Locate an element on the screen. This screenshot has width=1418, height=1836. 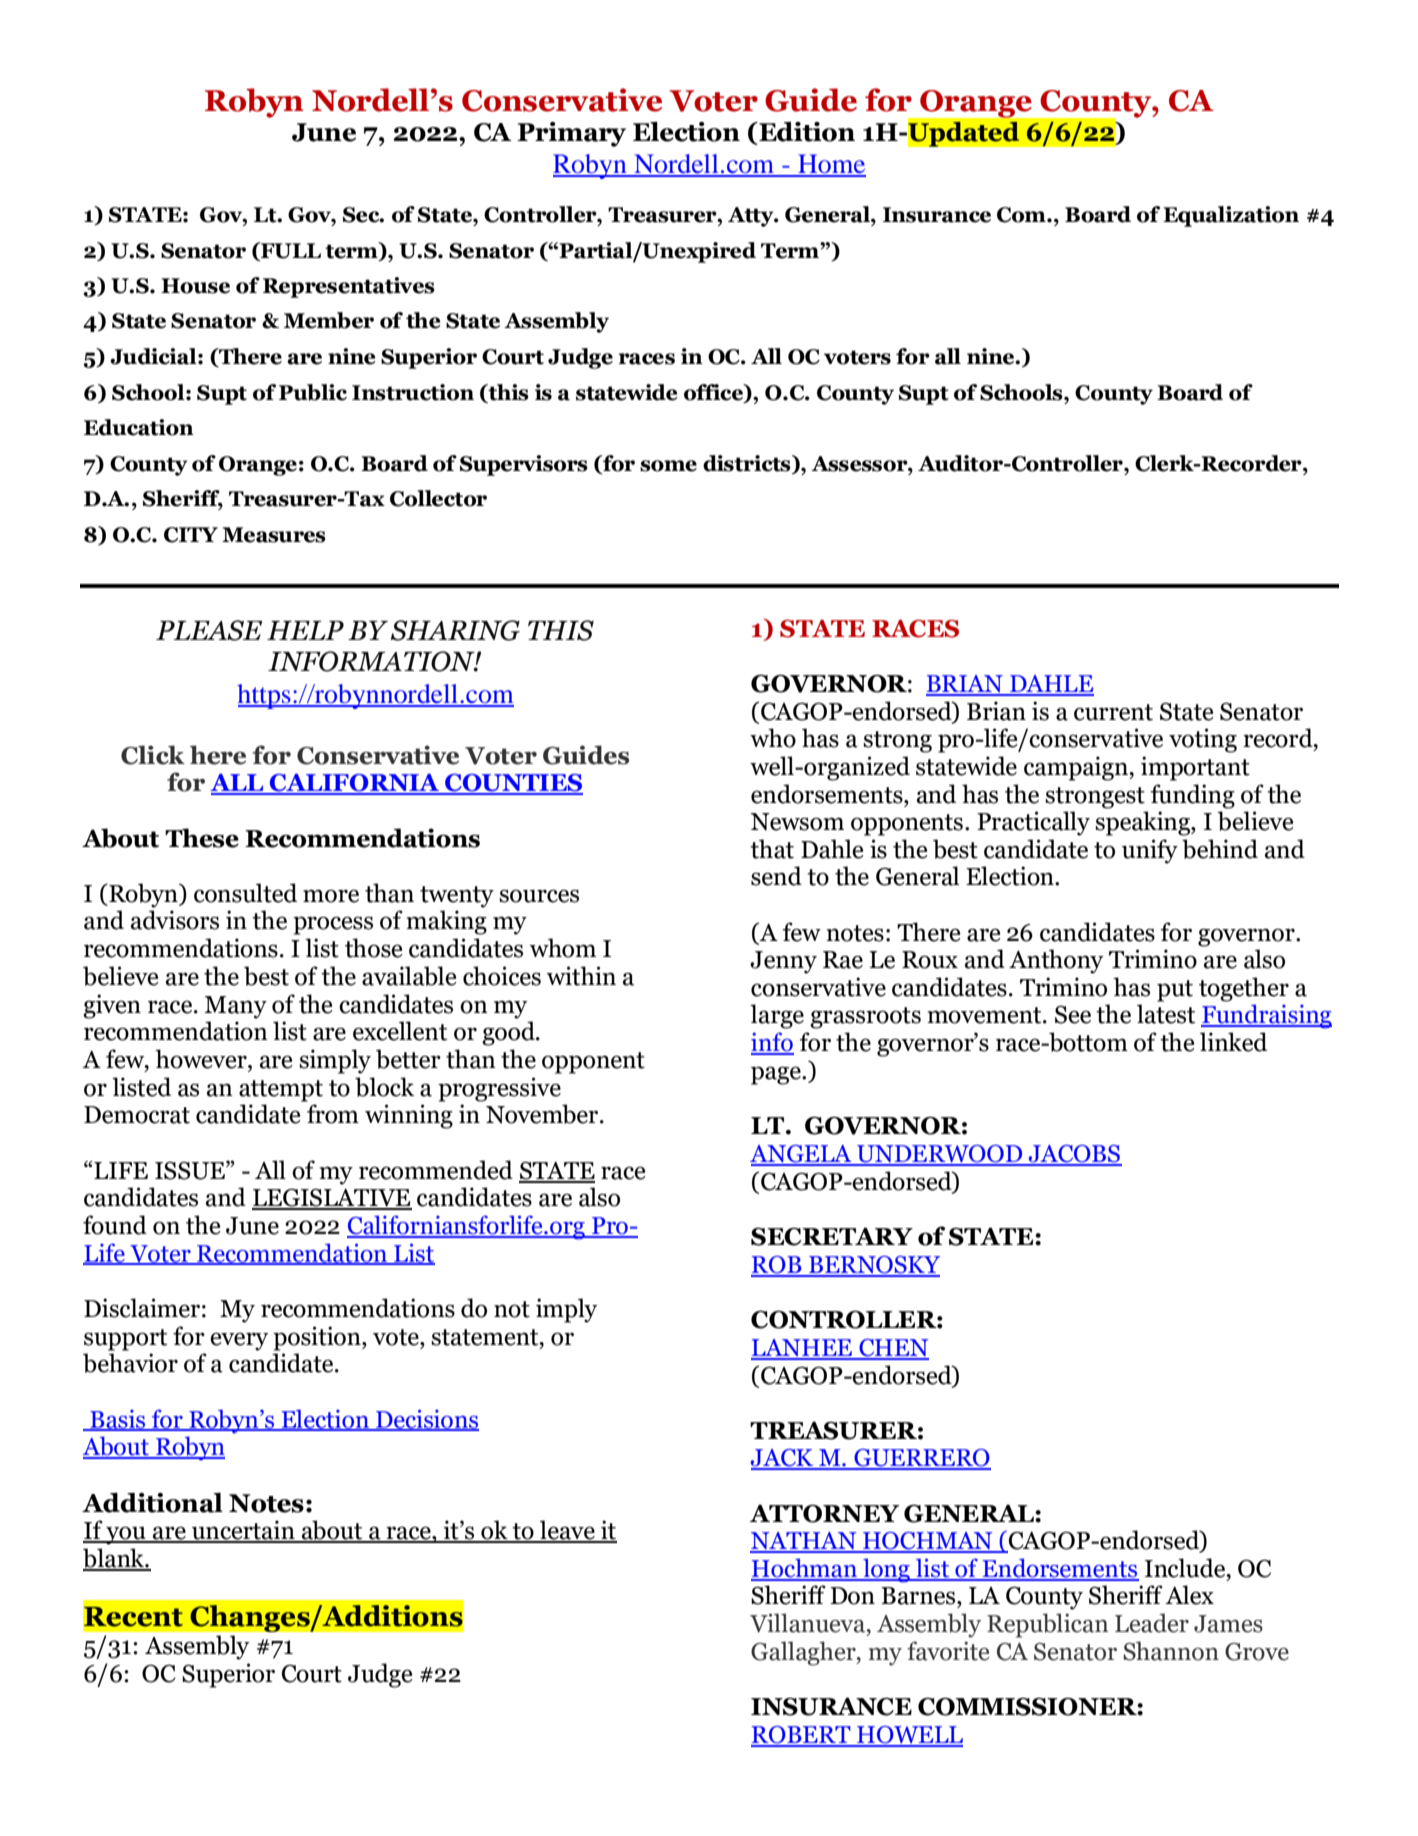
Primary is located at coordinates (571, 134).
